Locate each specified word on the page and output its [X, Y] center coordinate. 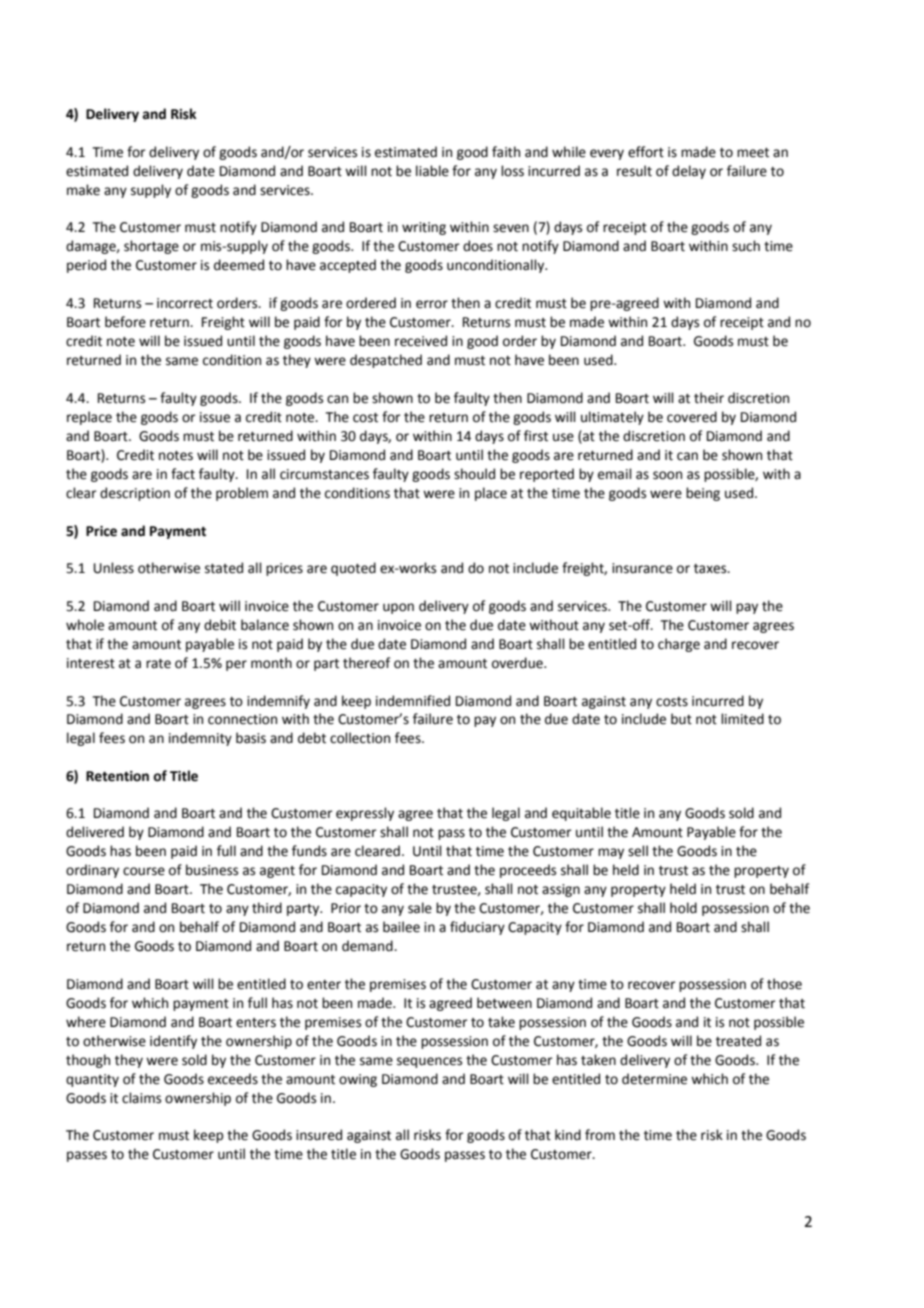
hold [683, 908]
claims [141, 1098]
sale [420, 908]
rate [158, 664]
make [83, 190]
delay [689, 172]
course [144, 871]
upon [398, 608]
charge [679, 645]
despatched [386, 361]
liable [432, 171]
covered [692, 417]
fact [183, 474]
